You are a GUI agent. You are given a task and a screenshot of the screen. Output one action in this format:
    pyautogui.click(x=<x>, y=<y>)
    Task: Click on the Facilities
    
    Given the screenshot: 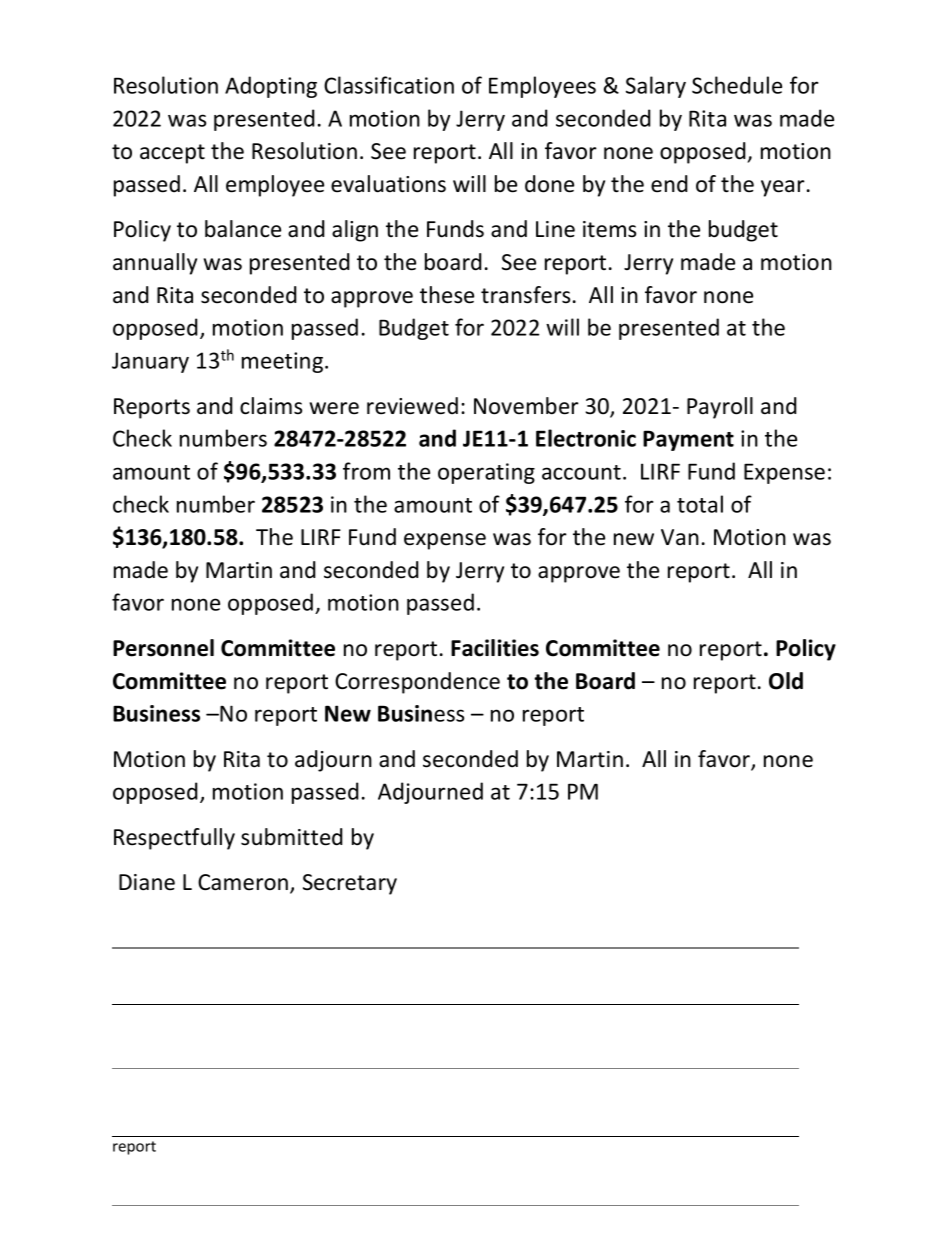 What is the action you would take?
    pyautogui.click(x=495, y=648)
